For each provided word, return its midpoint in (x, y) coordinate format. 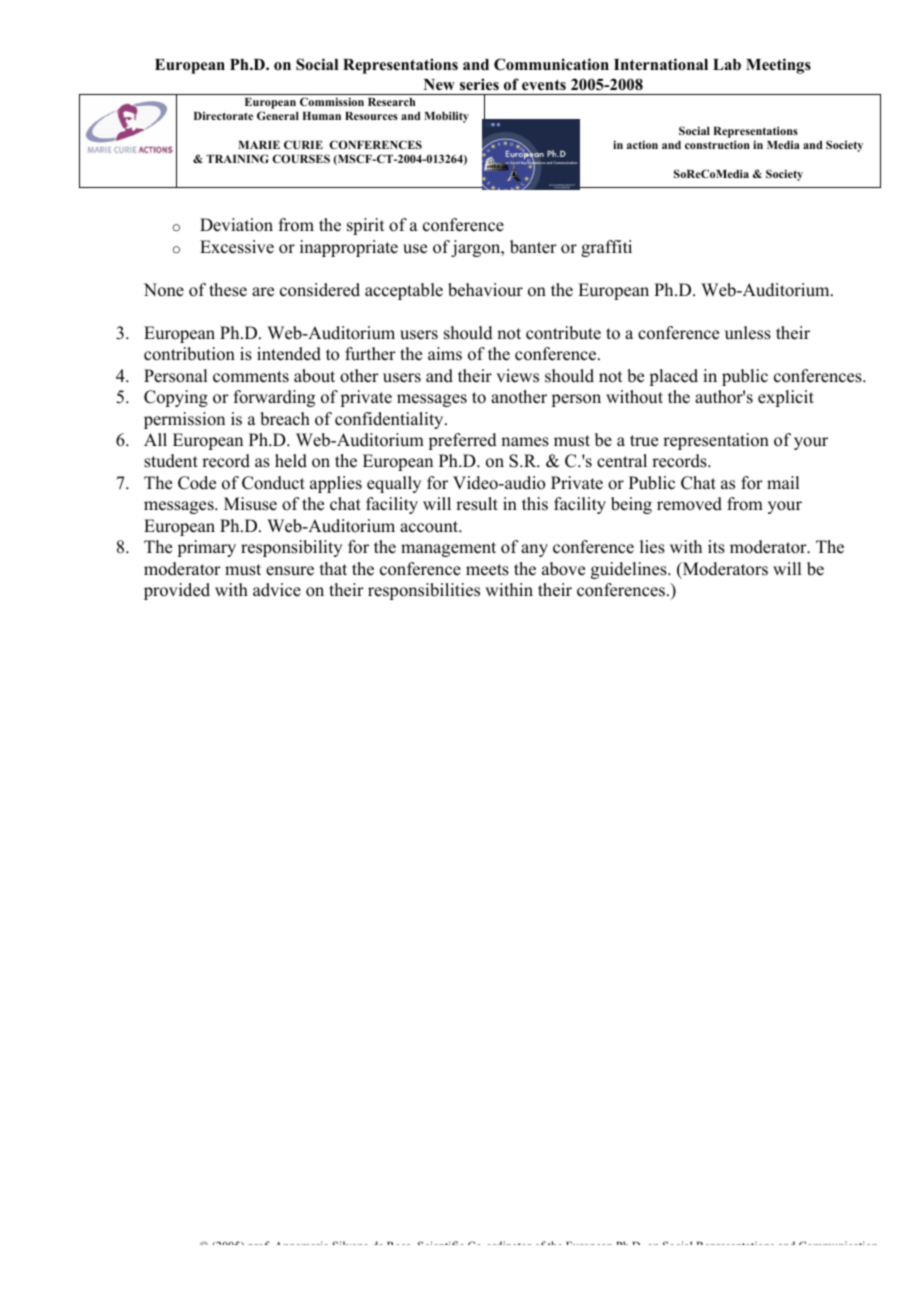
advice (277, 590)
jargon (477, 248)
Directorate (223, 116)
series (479, 84)
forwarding (274, 398)
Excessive (237, 247)
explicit (786, 398)
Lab (727, 64)
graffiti (606, 248)
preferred (462, 441)
